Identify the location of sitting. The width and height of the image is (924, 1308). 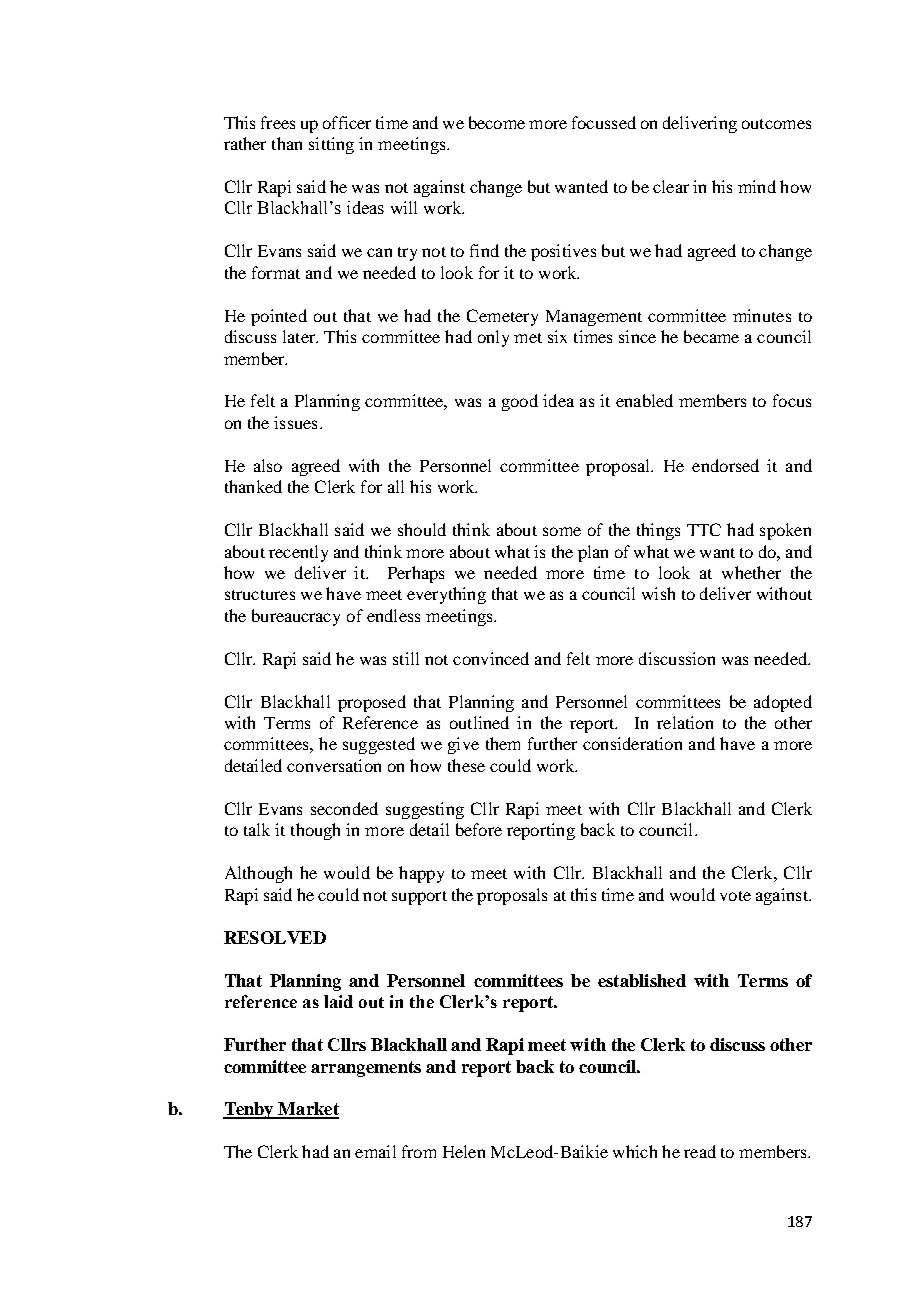
(331, 145).
